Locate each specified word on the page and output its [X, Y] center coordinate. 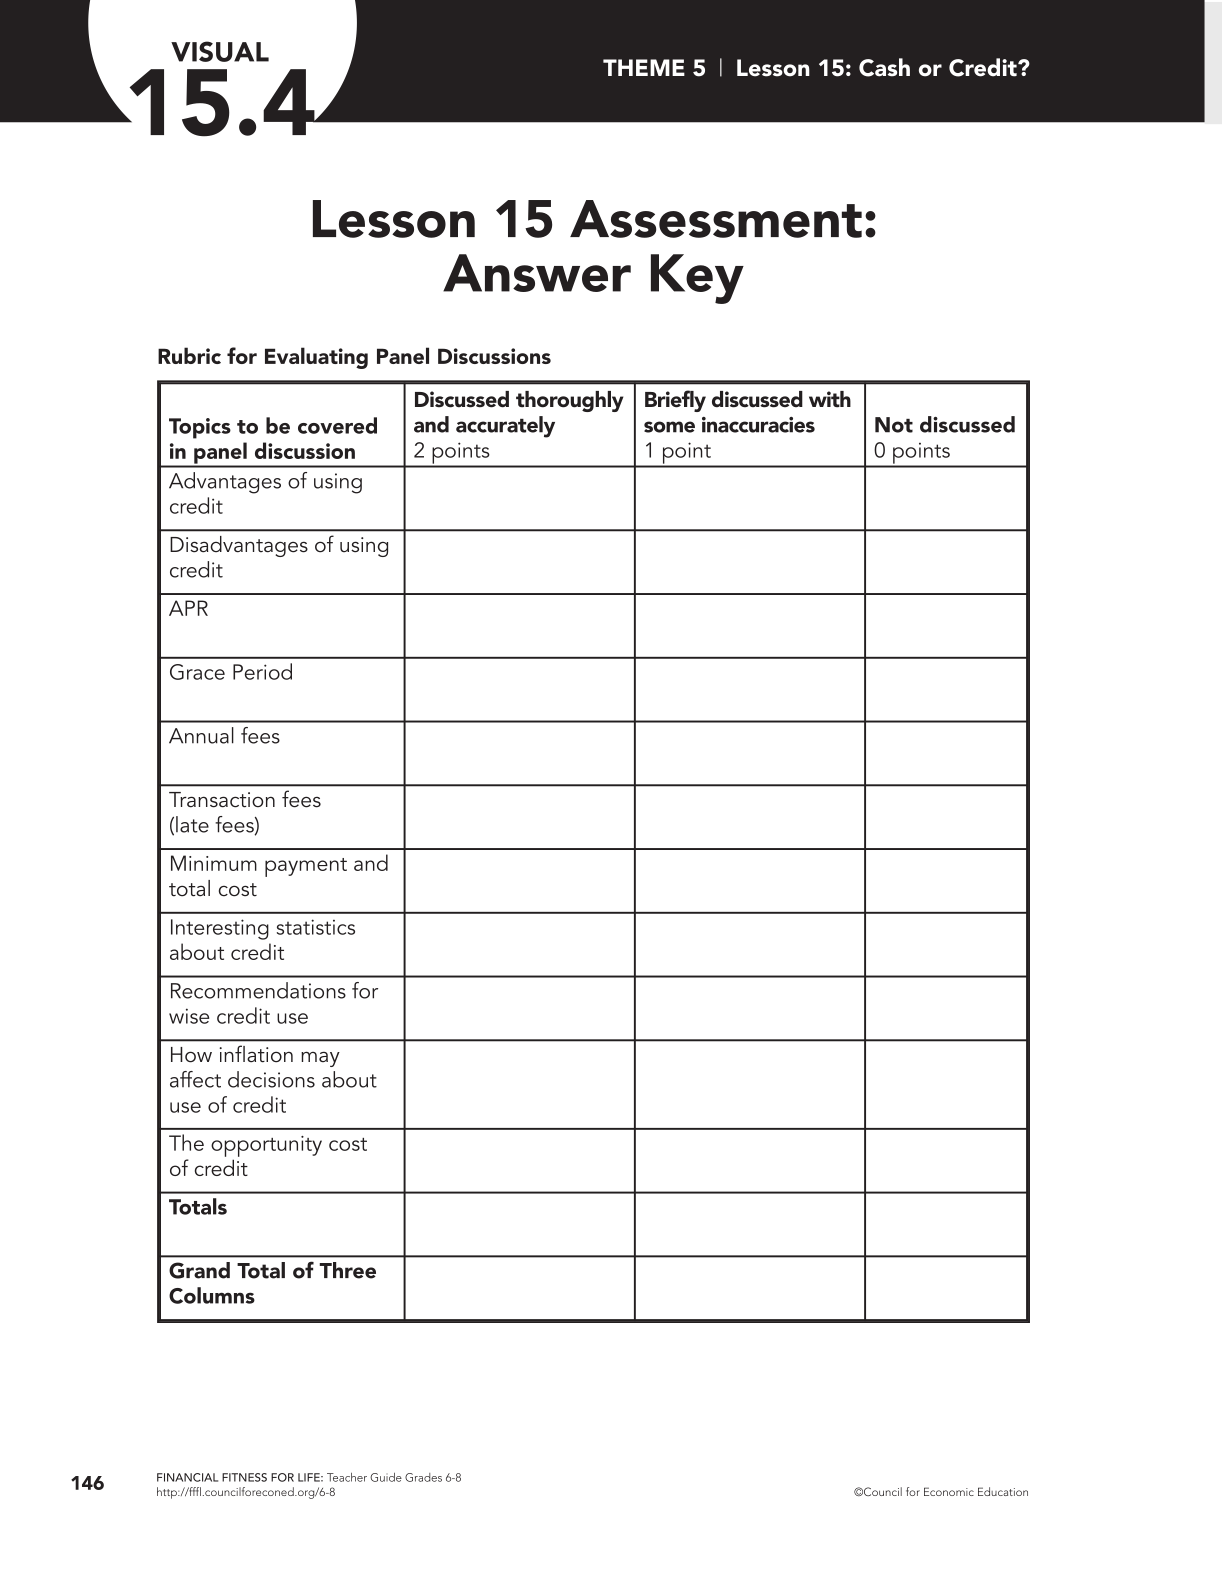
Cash [884, 67]
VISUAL [220, 51]
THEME [644, 67]
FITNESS [244, 1477]
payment [306, 867]
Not [894, 425]
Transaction [222, 800]
